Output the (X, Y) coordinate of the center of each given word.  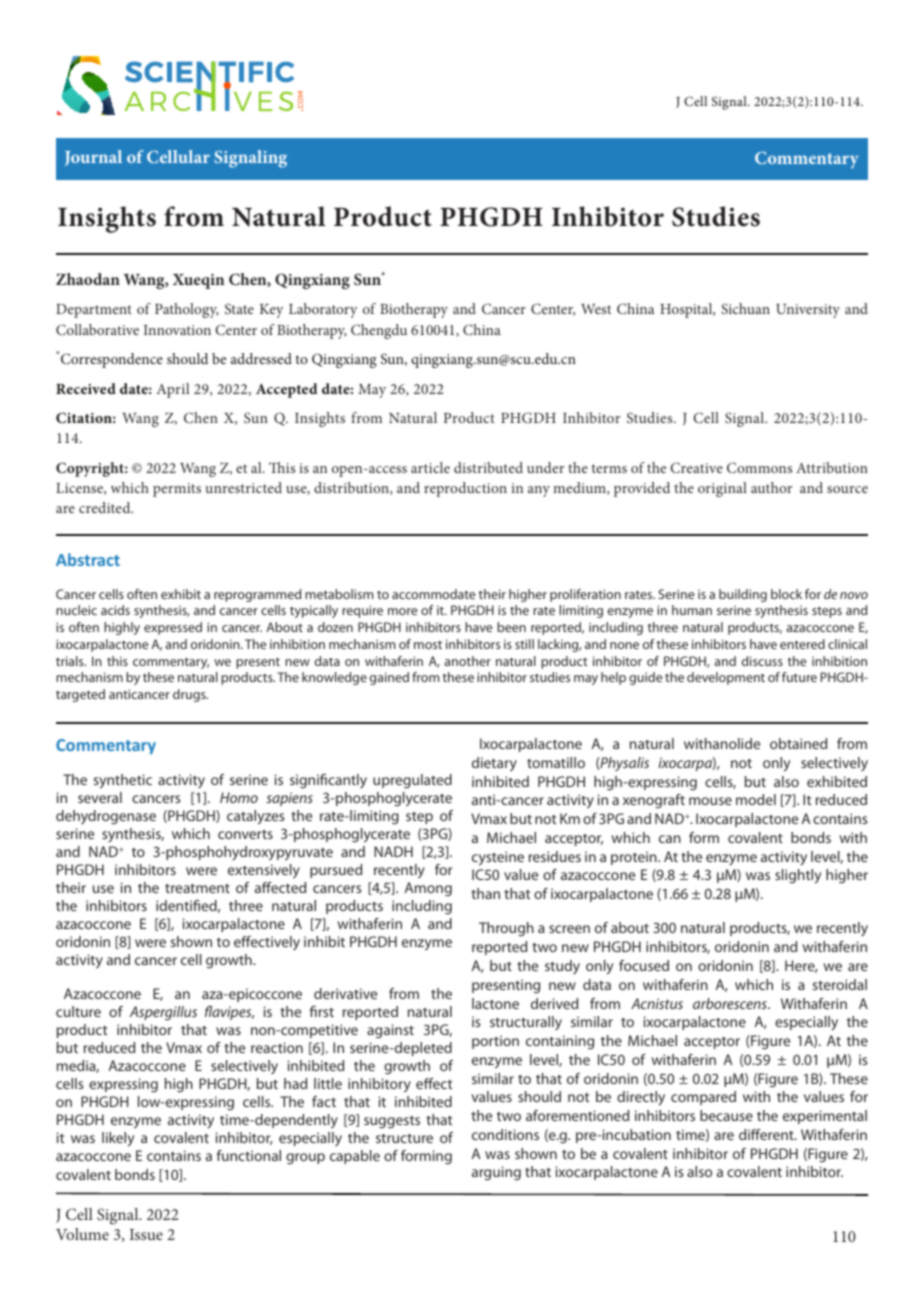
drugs (190, 695)
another (468, 661)
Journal (93, 158)
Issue (146, 1234)
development (726, 678)
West (596, 309)
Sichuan (745, 308)
